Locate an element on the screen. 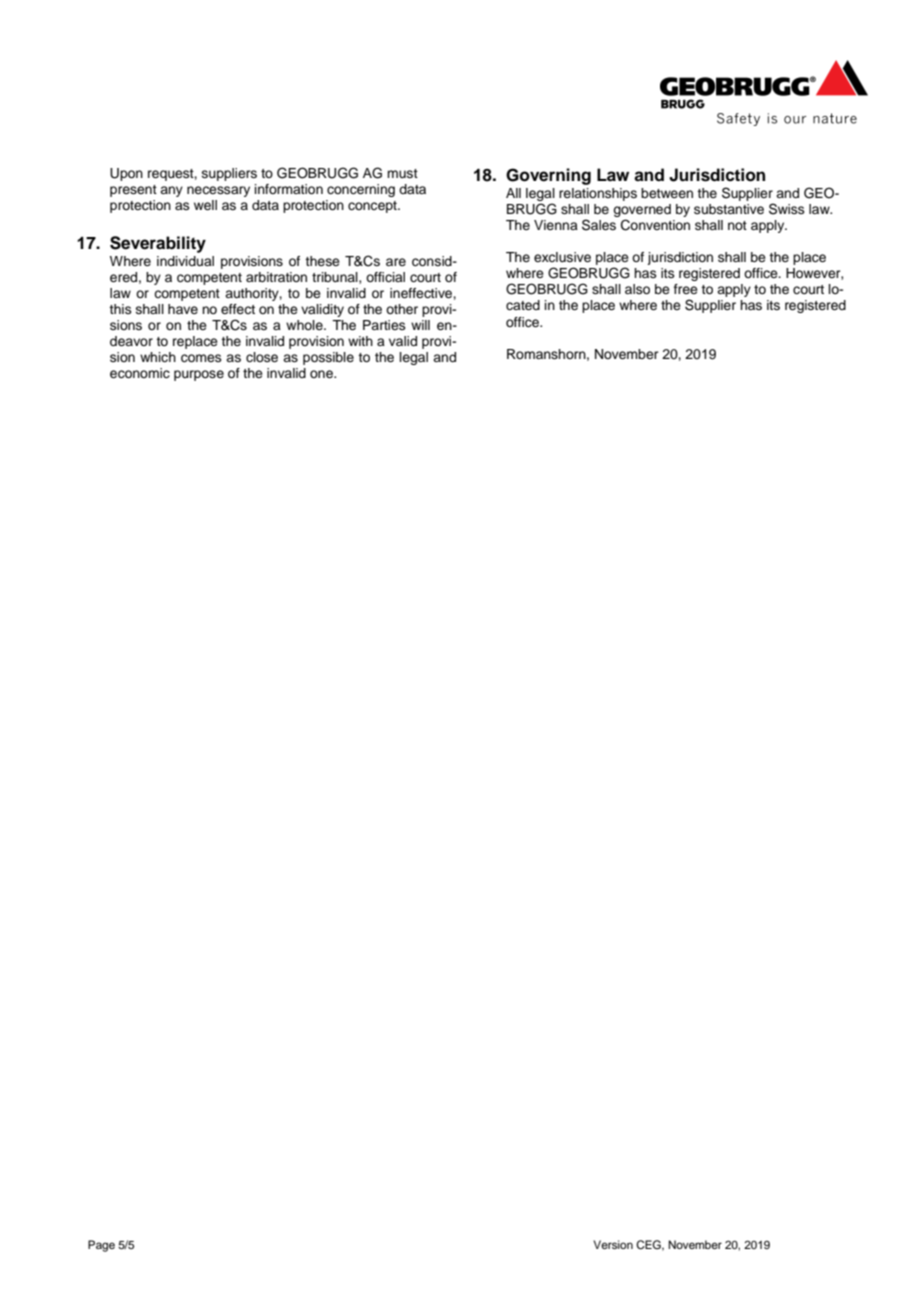 This screenshot has width=924, height=1308. possible is located at coordinates (328, 358).
